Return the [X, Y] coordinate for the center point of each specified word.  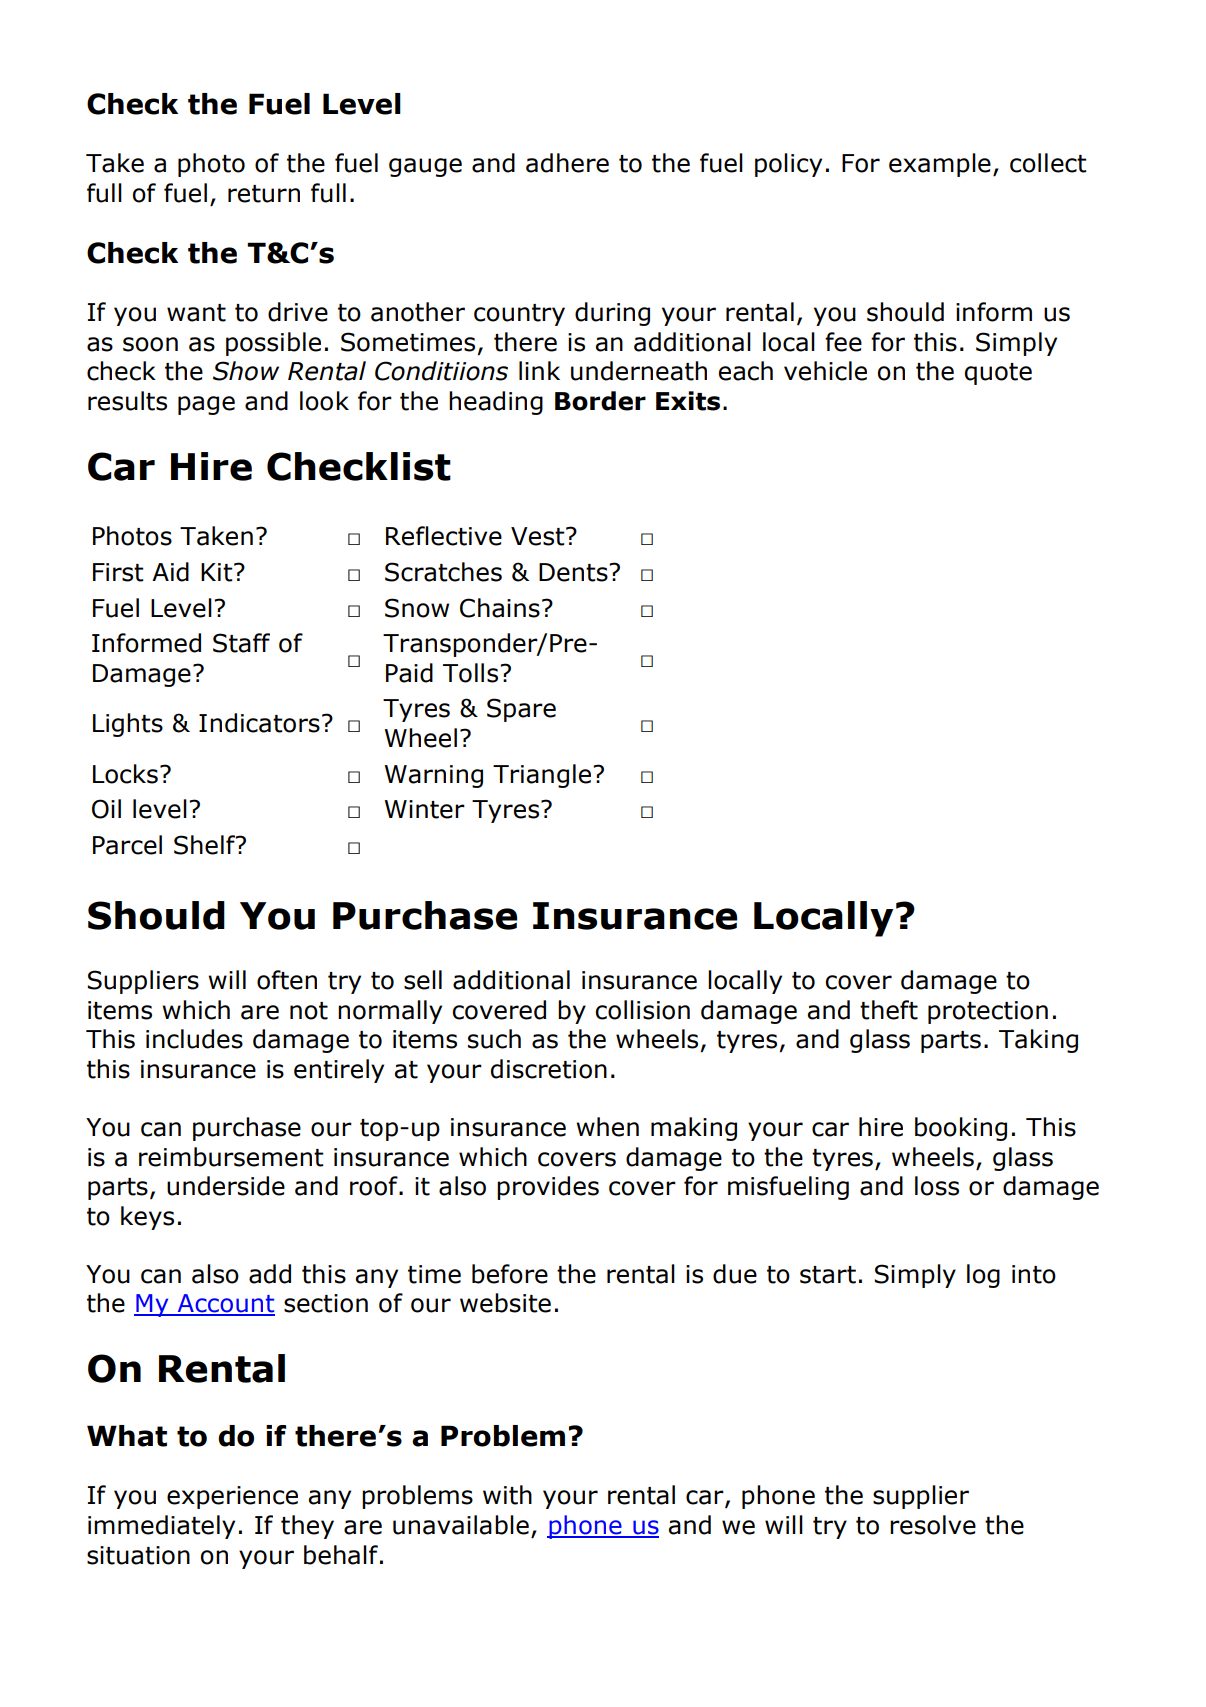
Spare [521, 710]
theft [889, 1010]
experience [232, 1497]
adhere [567, 163]
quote [998, 374]
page [206, 405]
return [264, 194]
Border [600, 401]
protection [988, 1012]
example [940, 165]
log [983, 1276]
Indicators [259, 723]
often [287, 980]
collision [642, 1010]
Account [225, 1304]
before [510, 1274]
